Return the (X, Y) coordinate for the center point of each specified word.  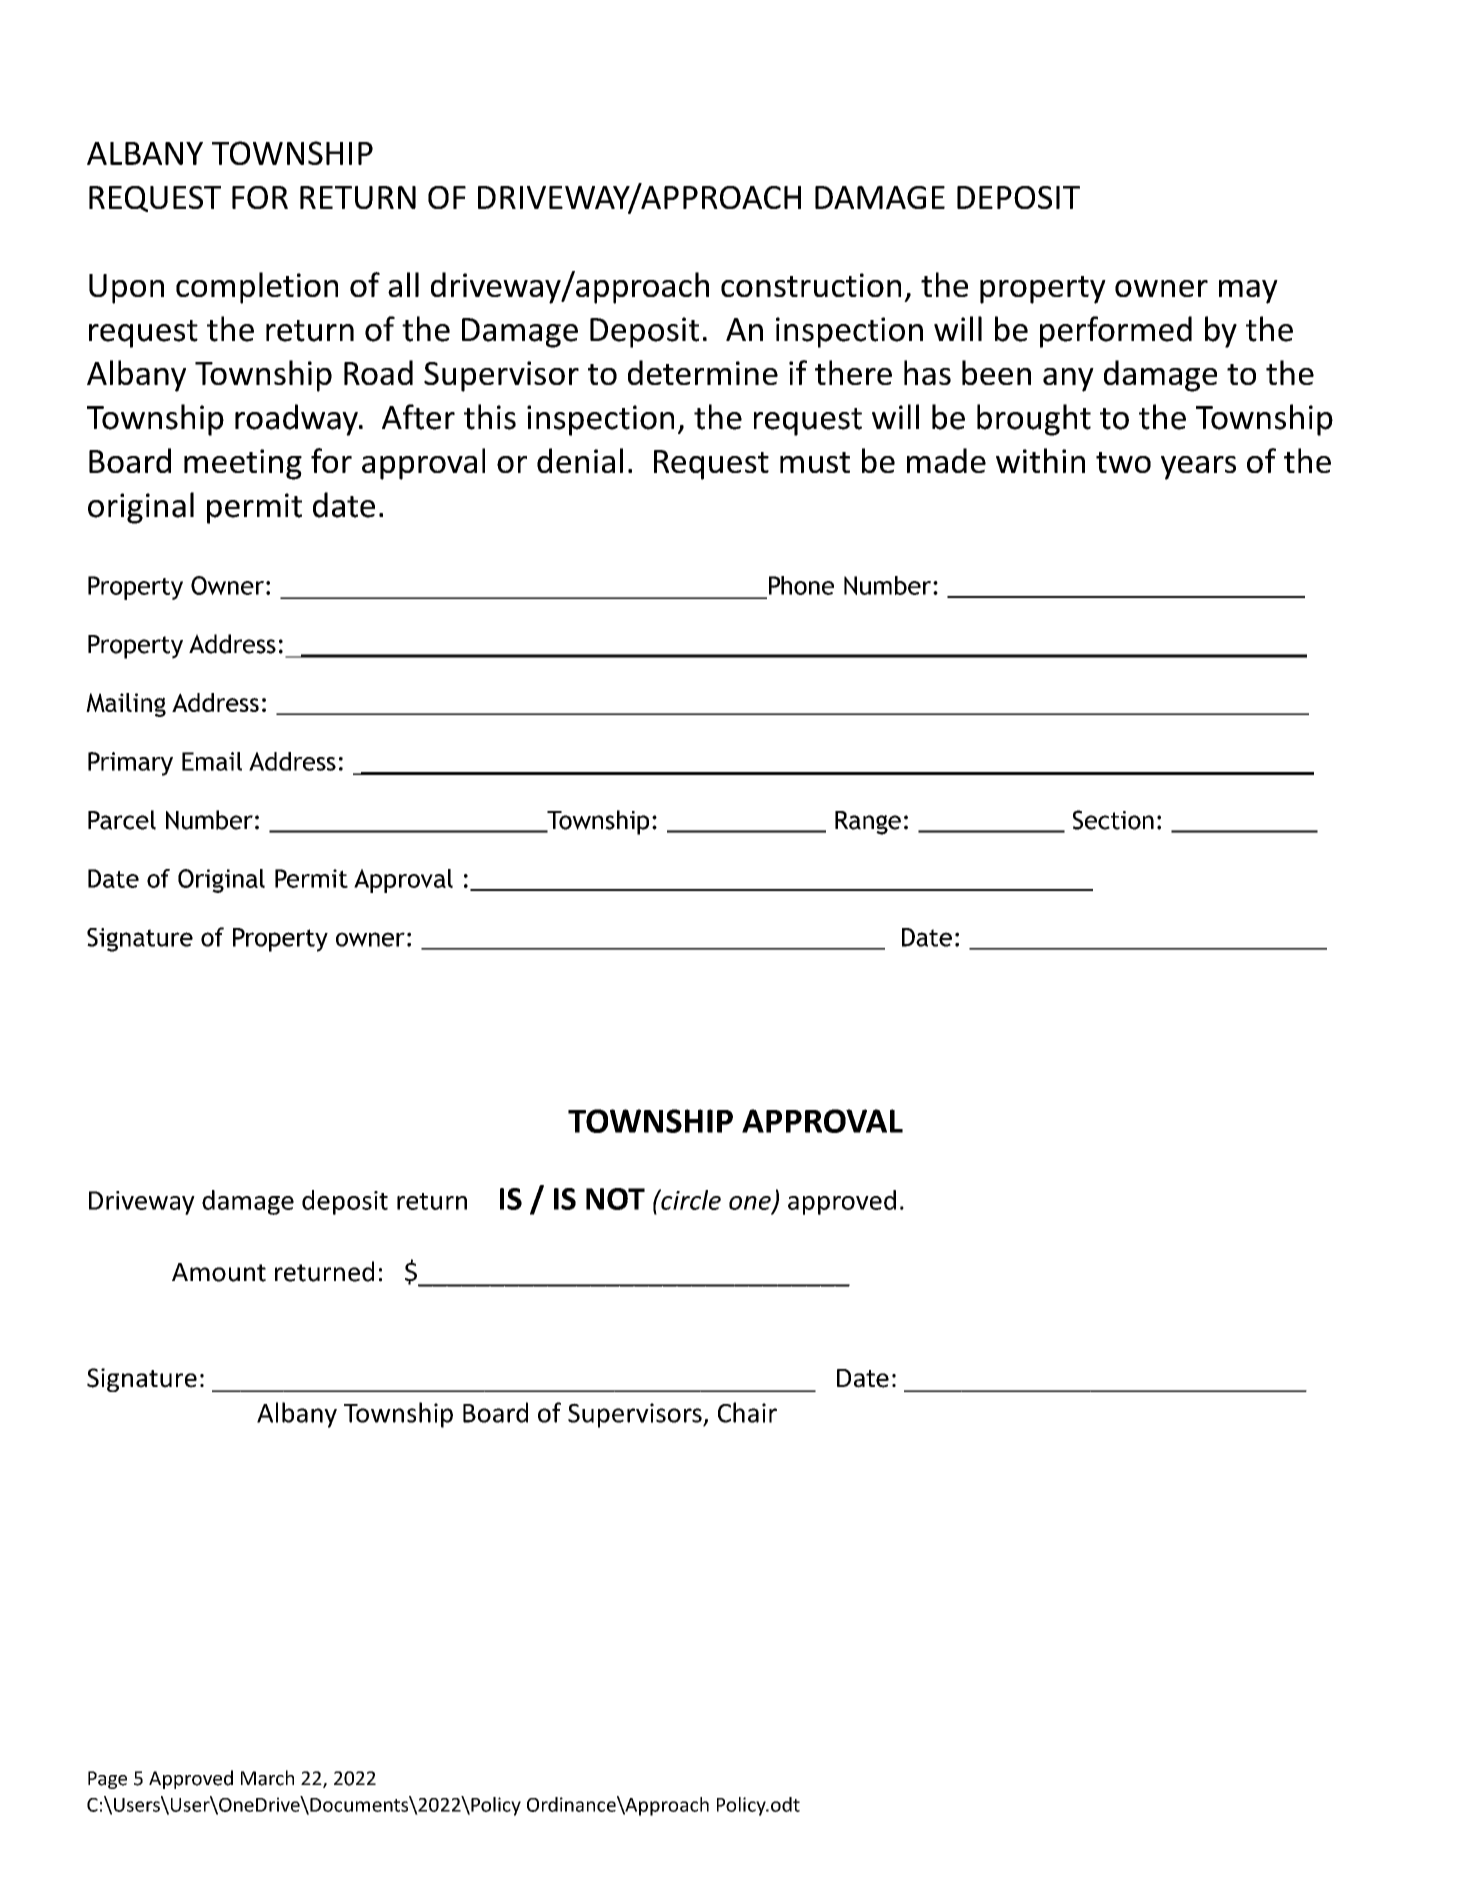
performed (1116, 332)
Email (212, 761)
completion (257, 288)
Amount (219, 1272)
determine (703, 372)
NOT (615, 1199)
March (267, 1778)
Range (868, 823)
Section (1113, 820)
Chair (747, 1412)
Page (107, 1780)
